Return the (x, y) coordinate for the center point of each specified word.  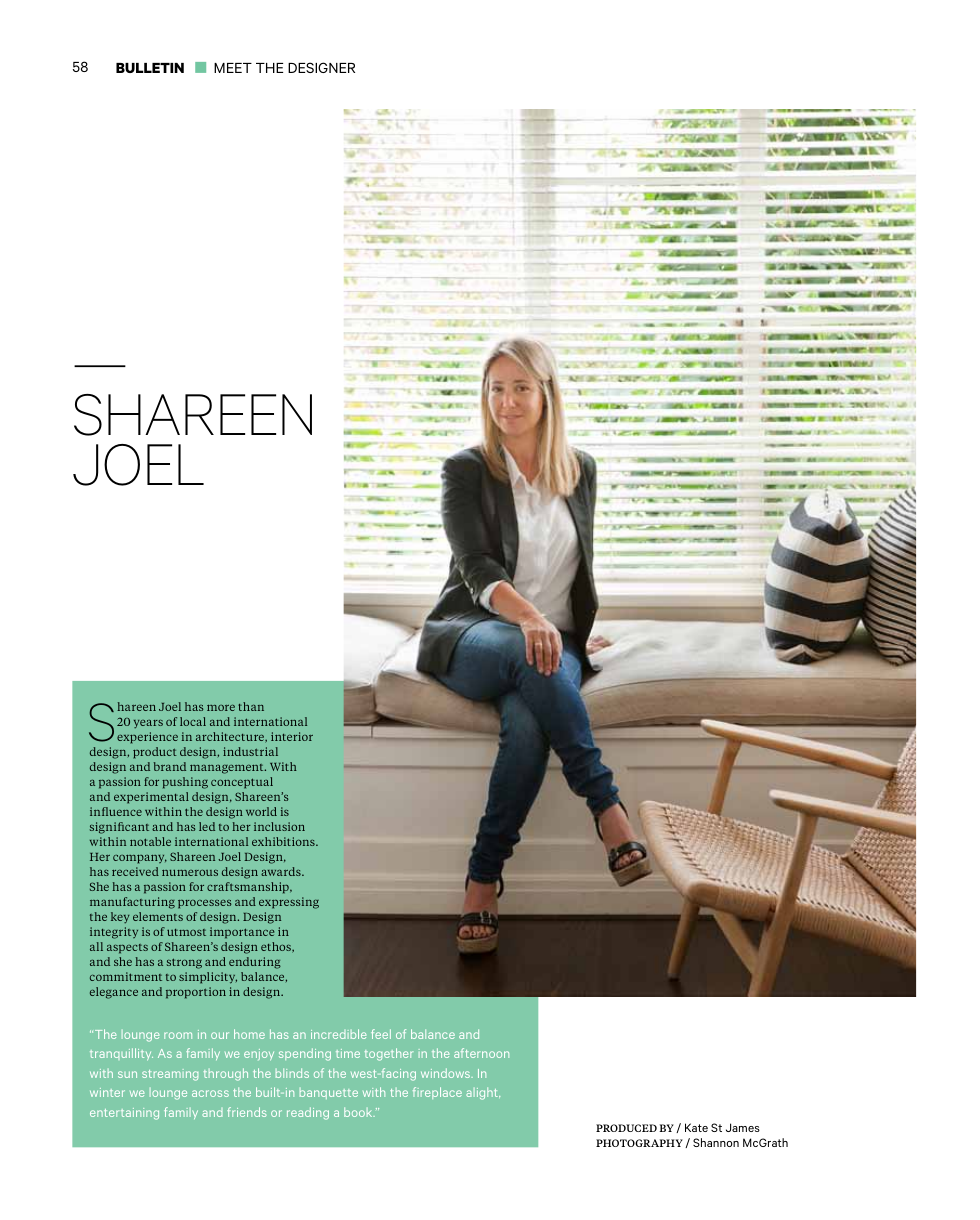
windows (447, 1073)
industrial (250, 751)
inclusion (279, 826)
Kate (696, 1127)
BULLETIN (150, 68)
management (228, 769)
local (193, 721)
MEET (233, 68)
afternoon (481, 1053)
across (210, 1093)
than (251, 706)
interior (292, 736)
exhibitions (284, 841)
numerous (190, 873)
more (221, 707)
